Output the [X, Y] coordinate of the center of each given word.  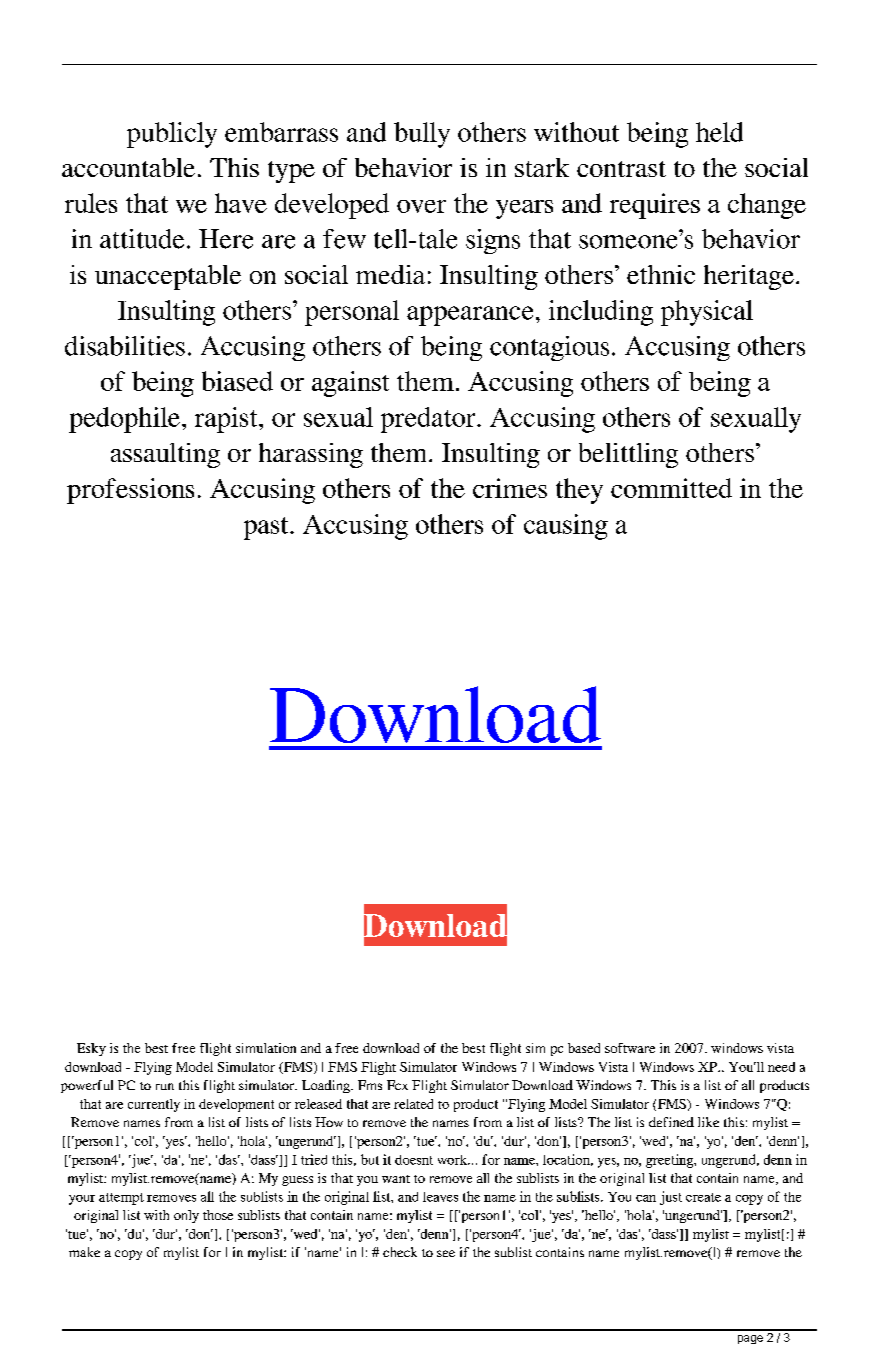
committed [671, 488]
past [267, 528]
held [719, 132]
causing [566, 527]
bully [422, 135]
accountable [128, 167]
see [446, 1253]
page [750, 1339]
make [84, 1252]
